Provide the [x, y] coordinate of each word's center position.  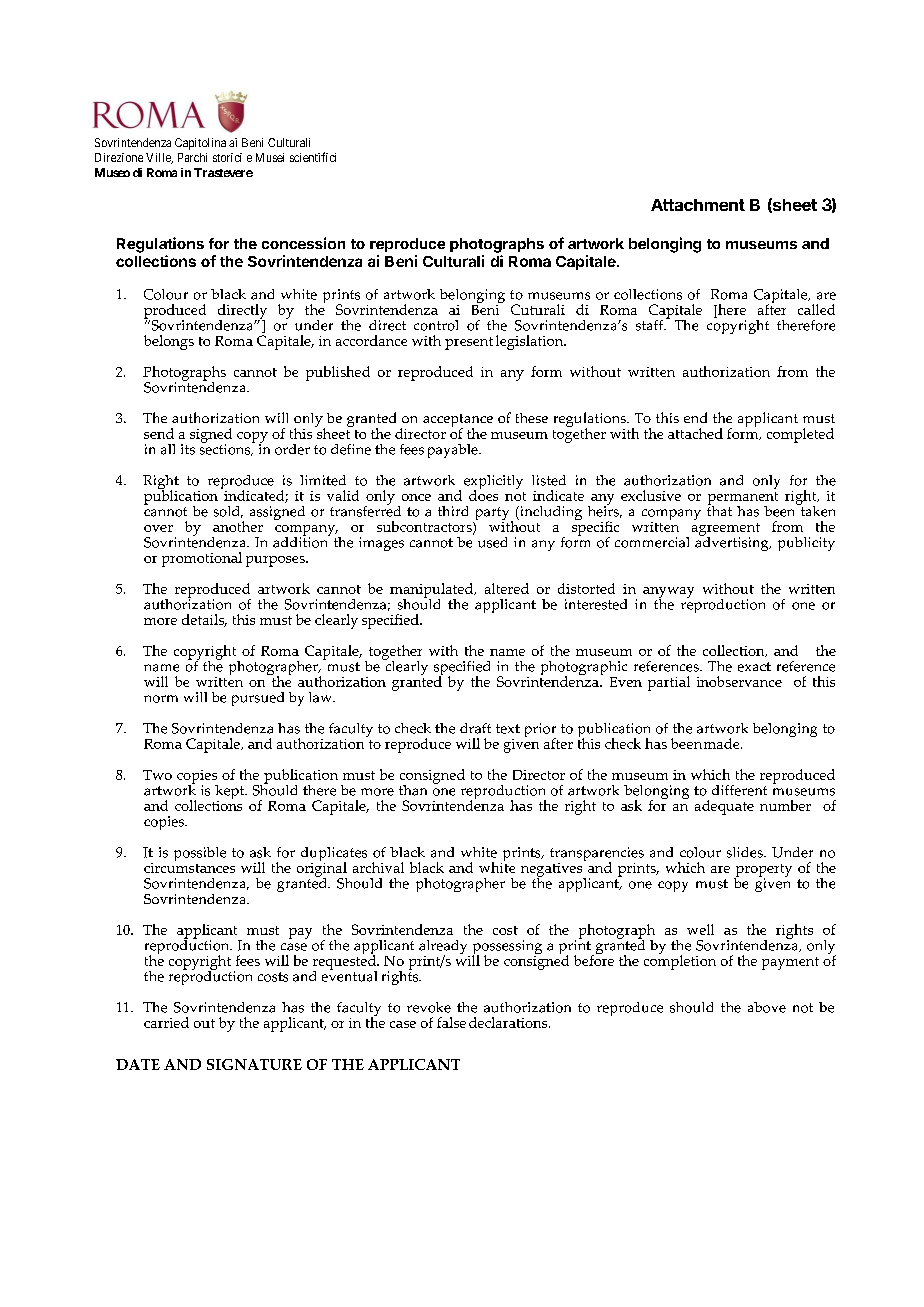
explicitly [493, 483]
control [436, 325]
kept [230, 793]
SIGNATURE [254, 1064]
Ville [159, 158]
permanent [743, 499]
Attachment [698, 205]
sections [226, 449]
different [739, 790]
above [767, 1007]
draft [475, 728]
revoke [429, 1007]
